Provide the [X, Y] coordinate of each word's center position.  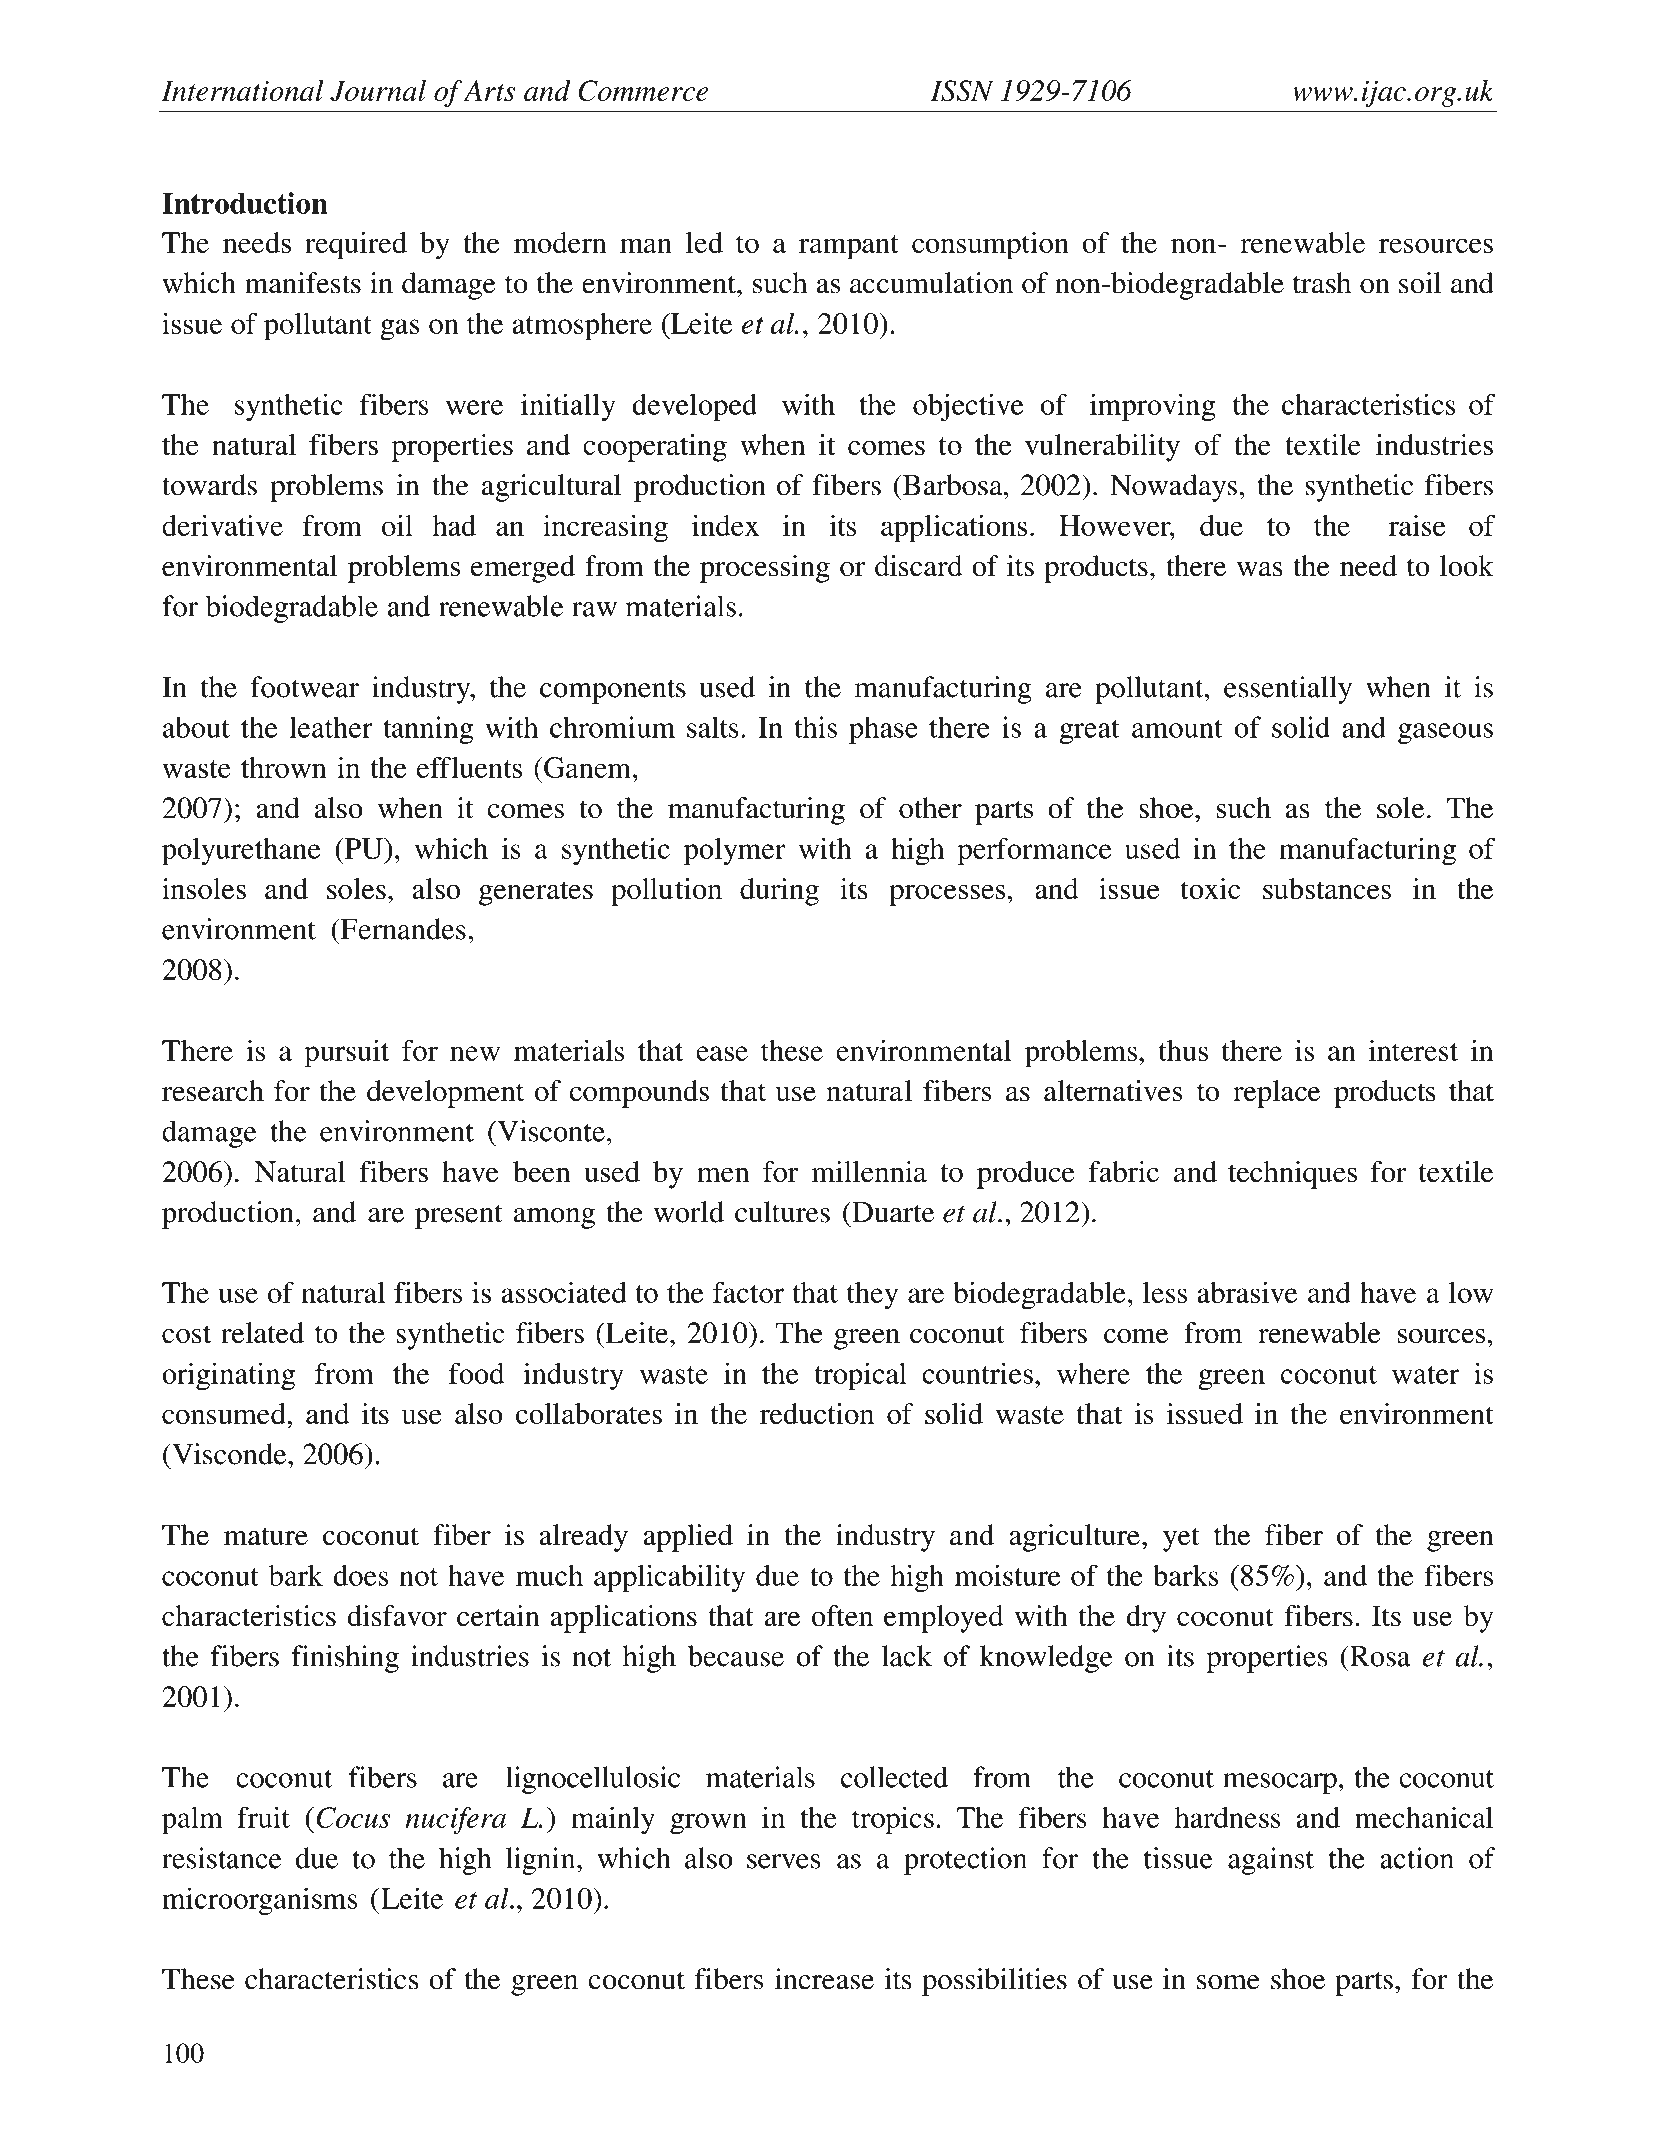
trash [1322, 283]
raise [1417, 525]
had [454, 525]
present [459, 1217]
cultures [782, 1212]
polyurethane [241, 852]
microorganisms [260, 1901]
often [842, 1616]
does [360, 1575]
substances [1327, 889]
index [725, 525]
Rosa [1379, 1656]
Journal [378, 91]
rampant [849, 247]
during [779, 892]
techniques [1292, 1175]
